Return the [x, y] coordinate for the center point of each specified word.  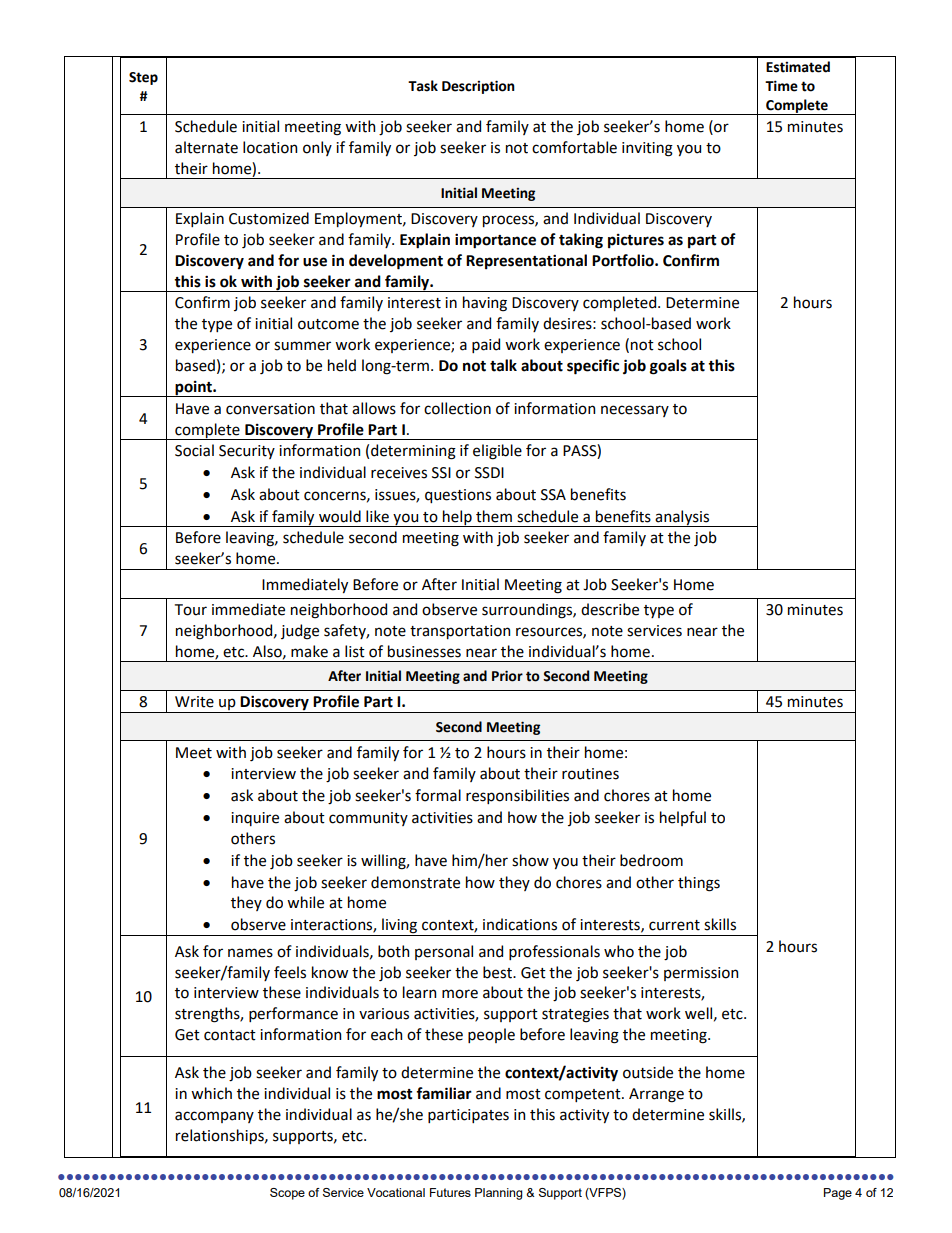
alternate [206, 147]
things [699, 884]
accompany [214, 1117]
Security [247, 452]
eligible [497, 452]
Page [838, 1194]
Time [781, 86]
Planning [499, 1194]
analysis [683, 518]
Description [478, 87]
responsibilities [517, 796]
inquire [255, 819]
